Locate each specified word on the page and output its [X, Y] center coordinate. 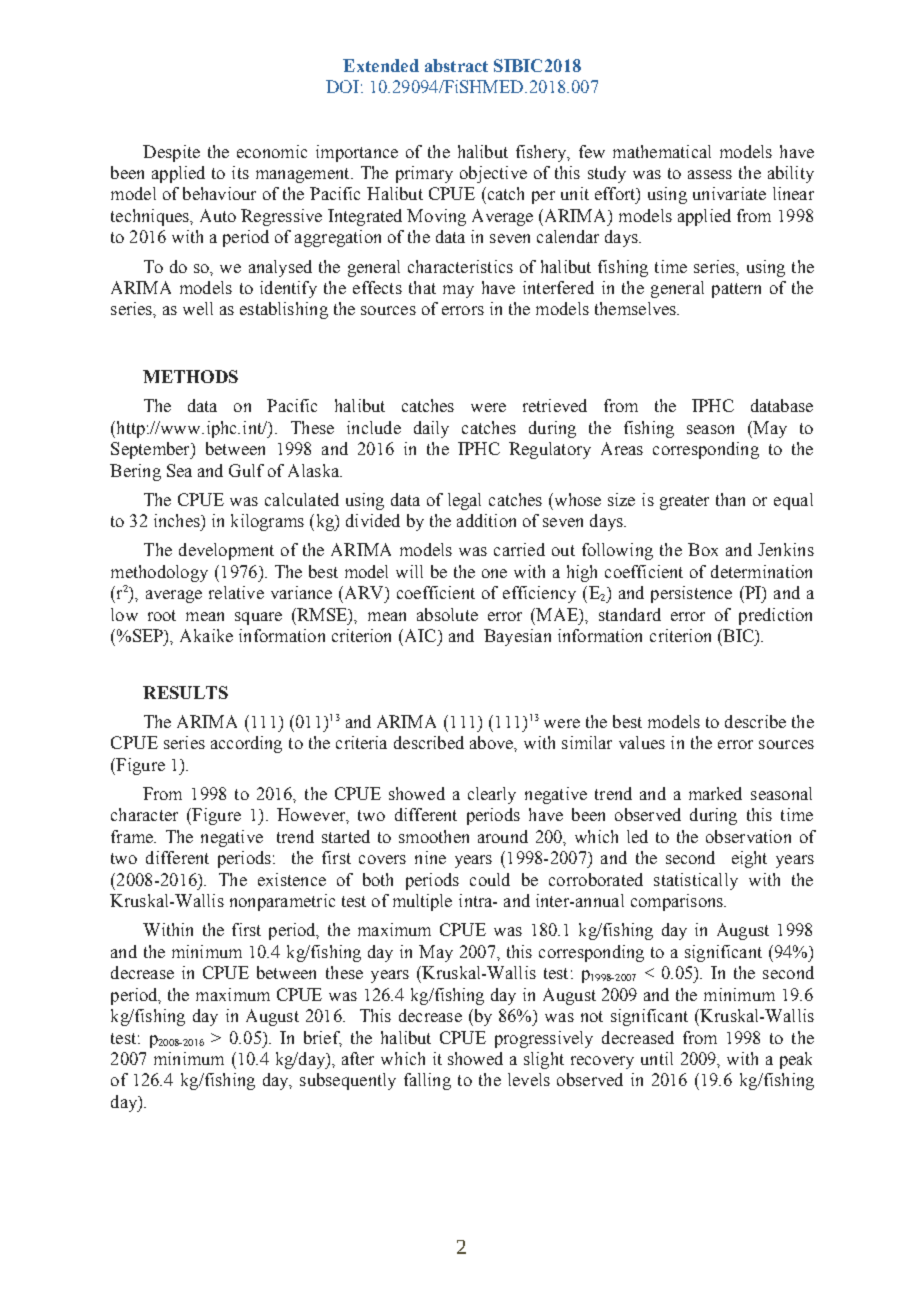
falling [427, 1081]
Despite [171, 153]
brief [323, 1038]
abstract [456, 65]
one [494, 573]
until [657, 1058]
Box [703, 549]
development [226, 551]
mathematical [662, 151]
